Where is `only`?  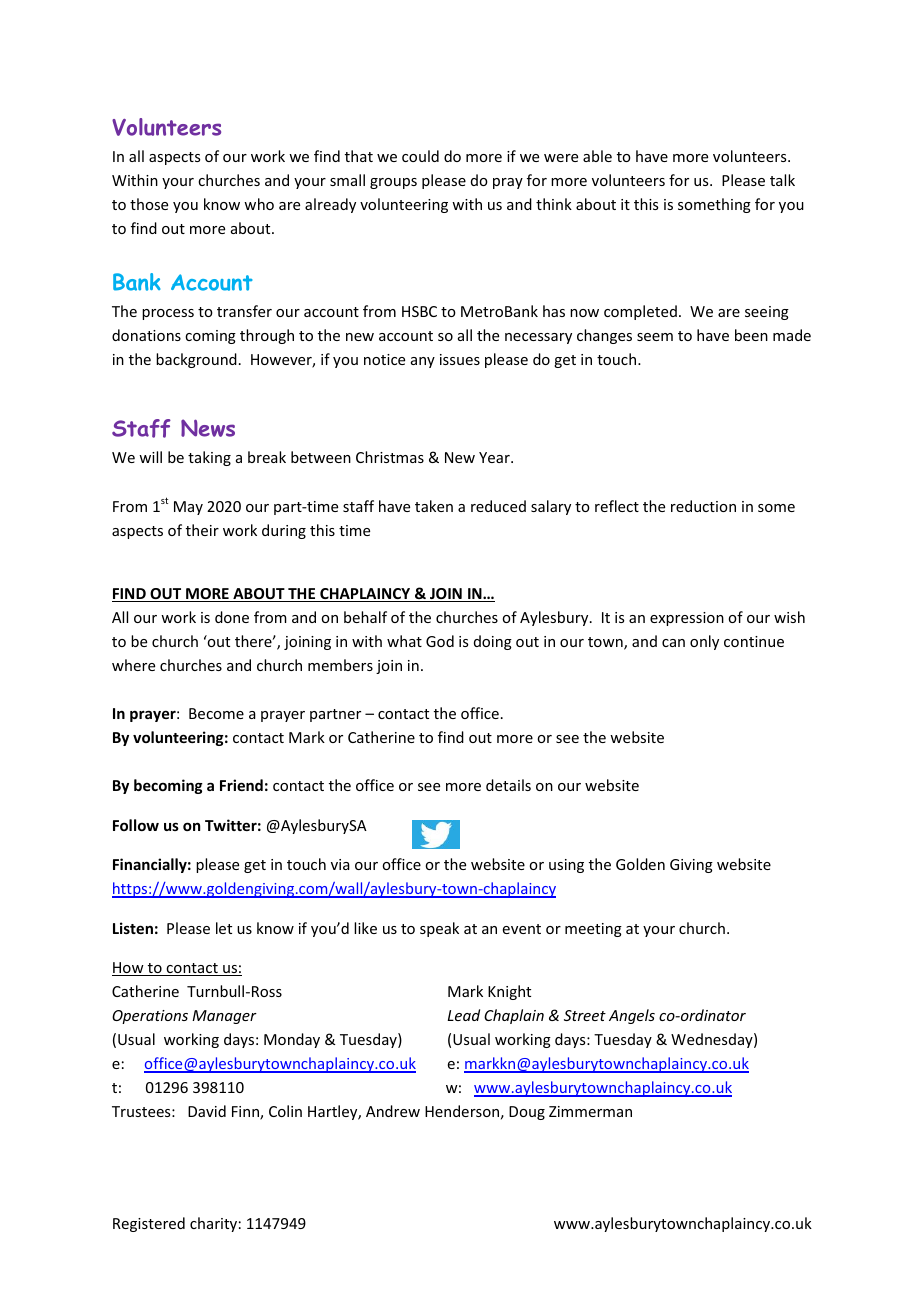 only is located at coordinates (704, 642).
